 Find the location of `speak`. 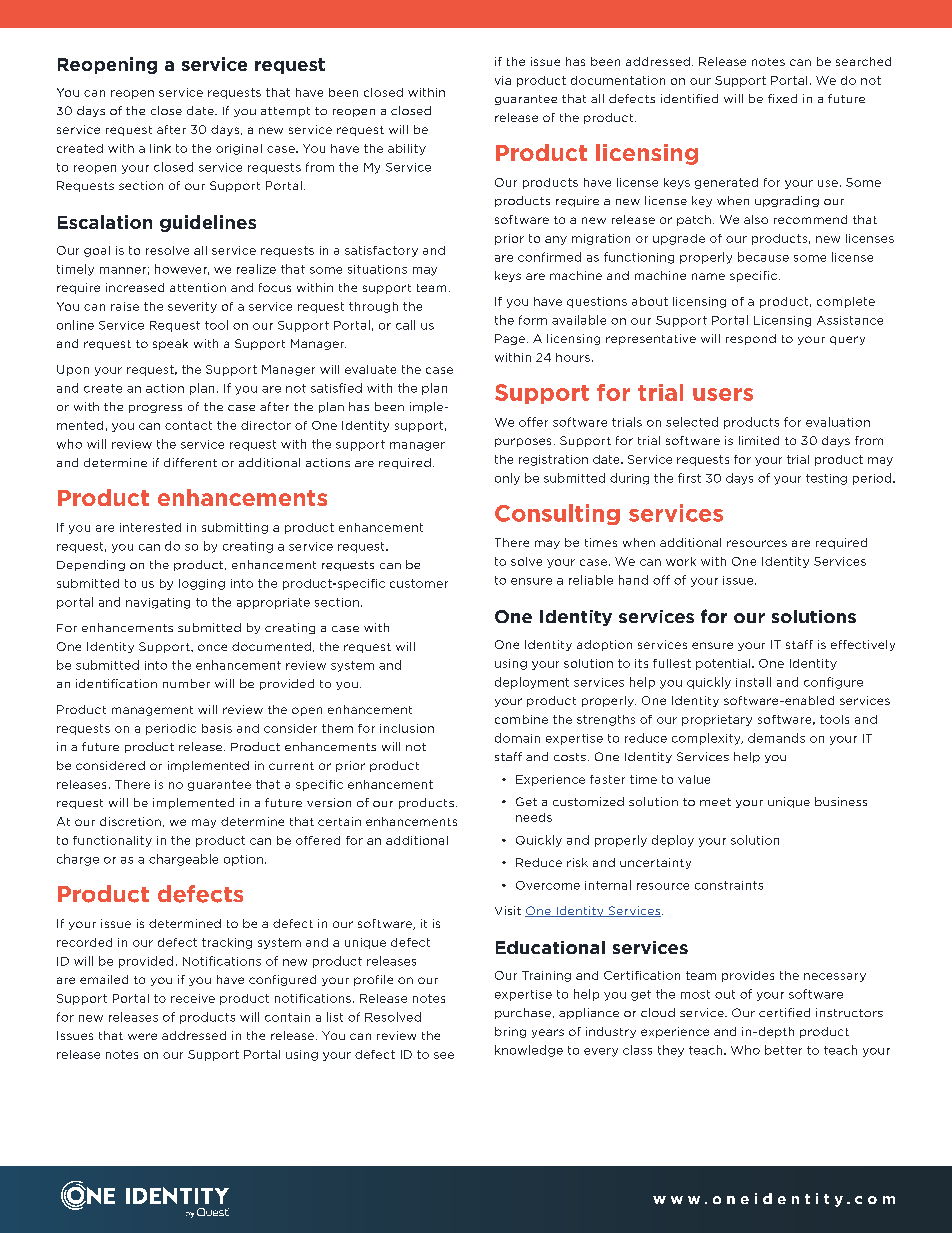

speak is located at coordinates (170, 344).
